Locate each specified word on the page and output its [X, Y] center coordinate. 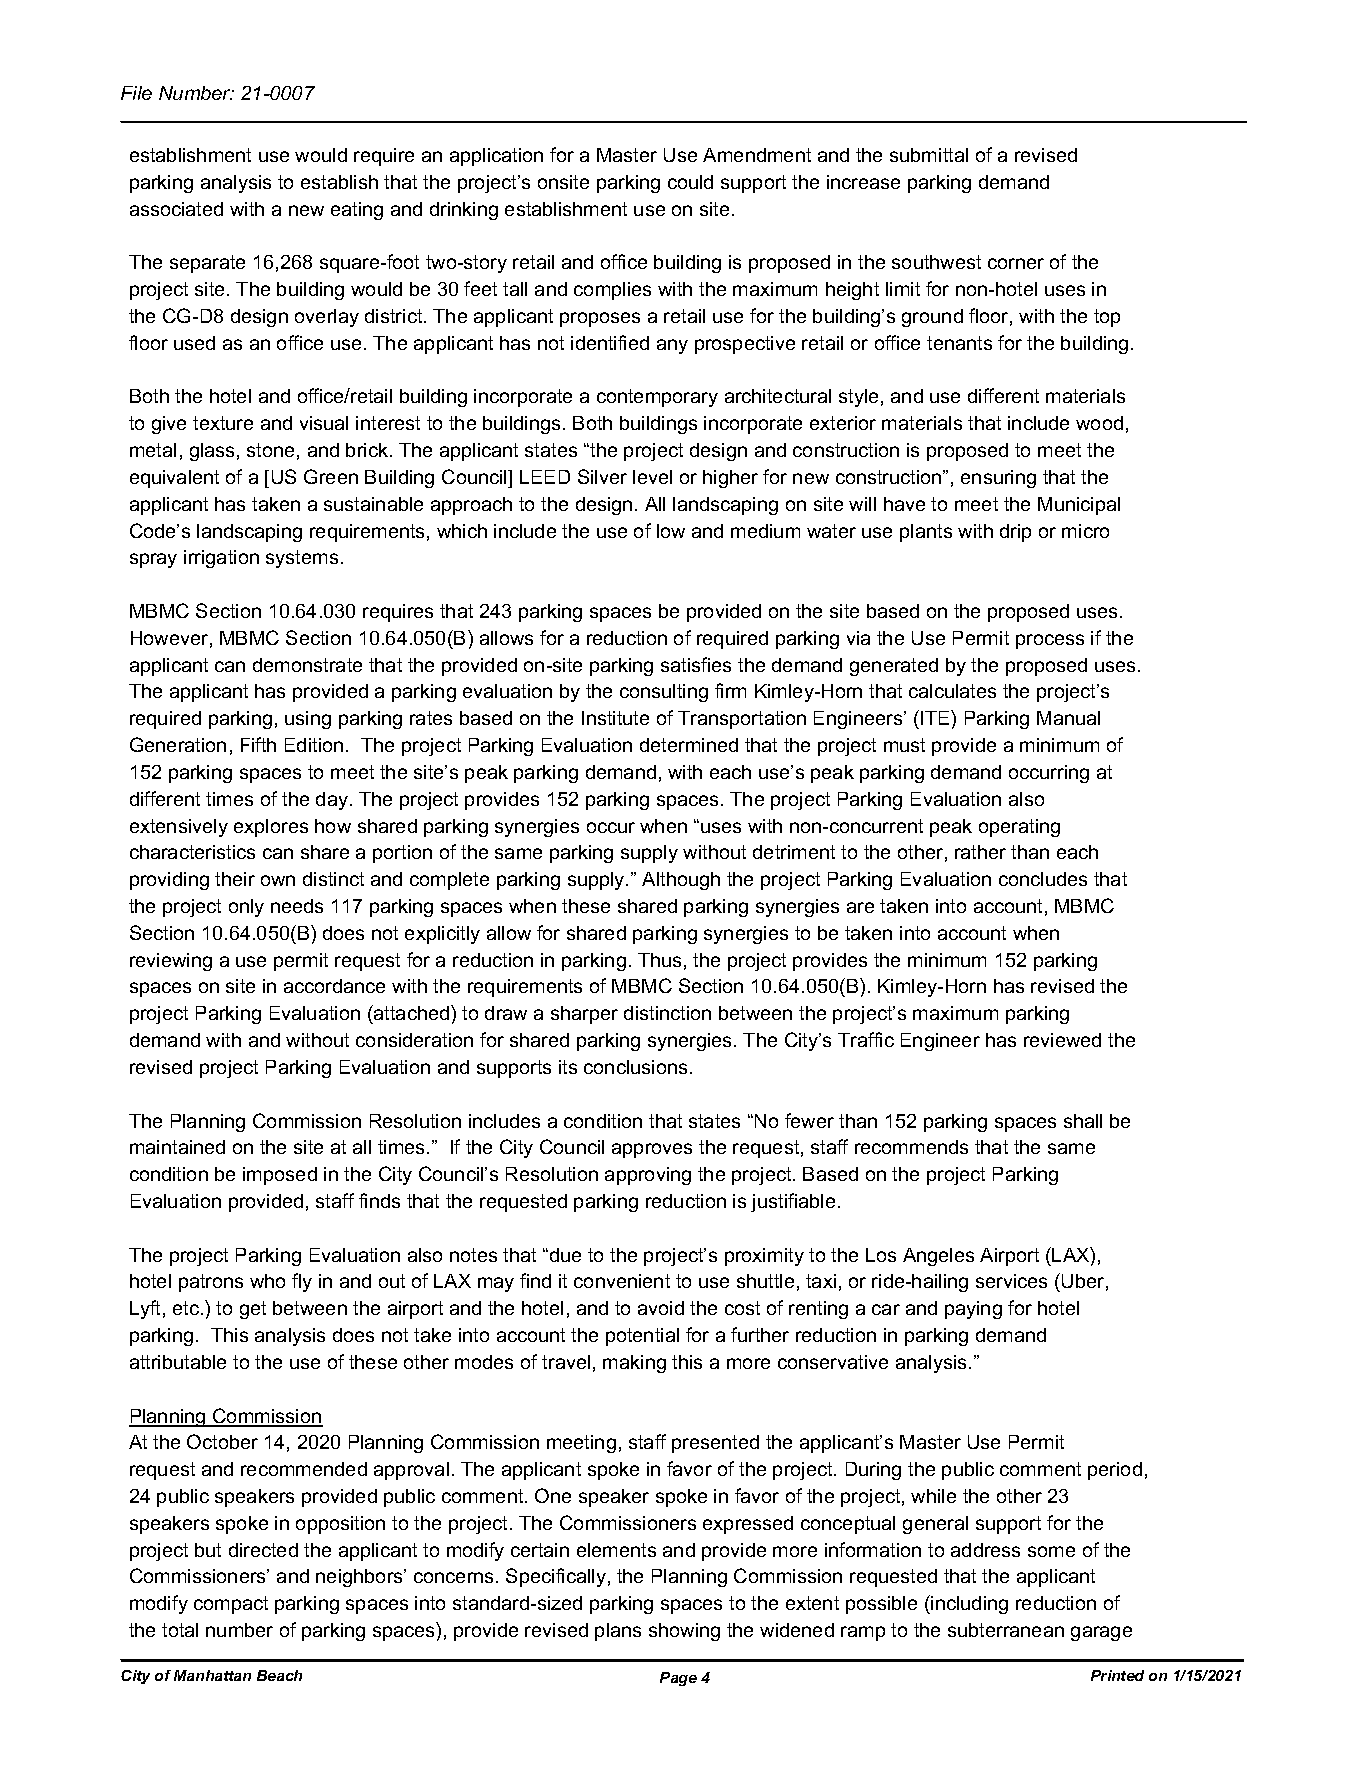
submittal [929, 155]
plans [618, 1632]
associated [176, 209]
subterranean [1006, 1630]
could [690, 182]
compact [231, 1605]
